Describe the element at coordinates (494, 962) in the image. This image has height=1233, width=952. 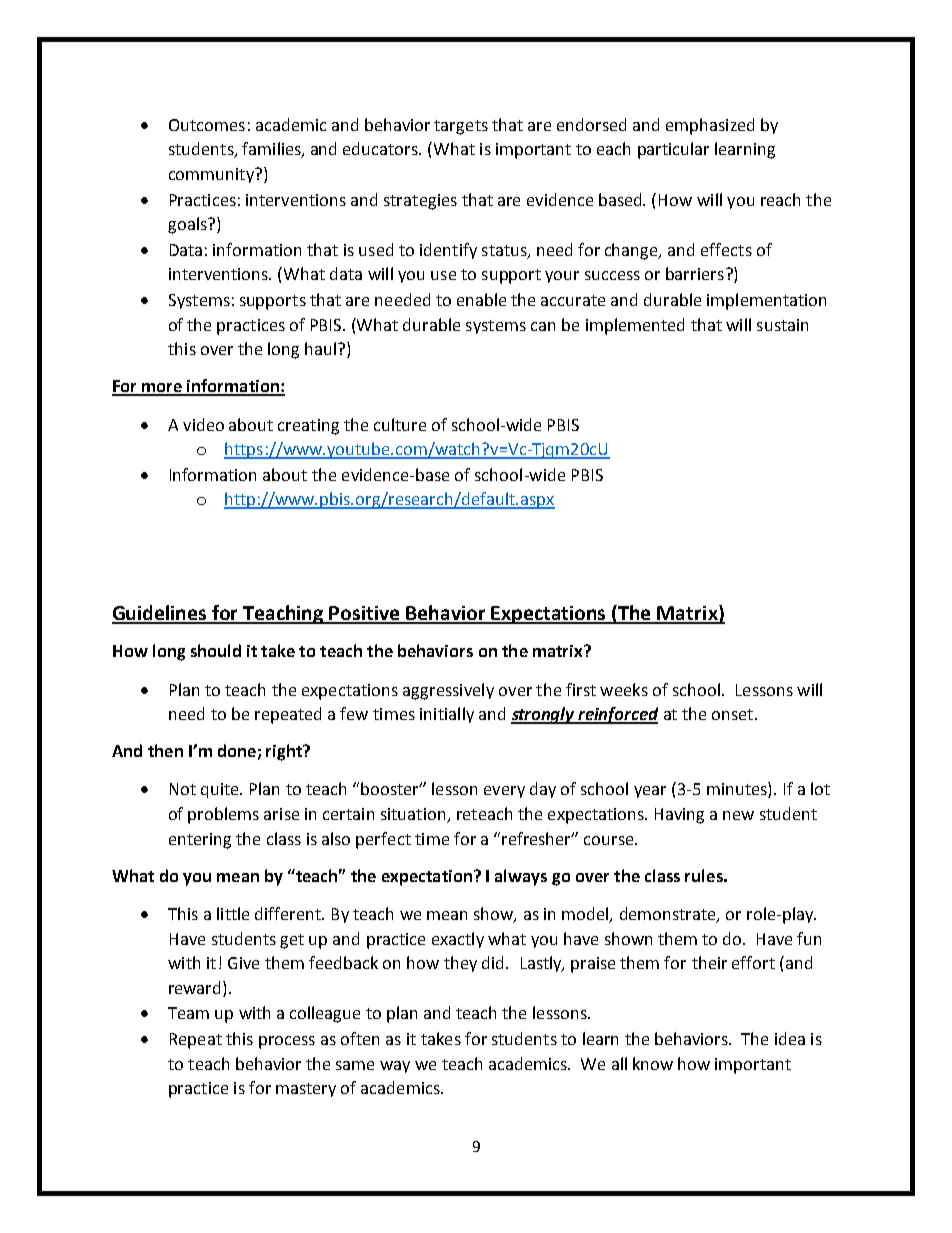
I see `did` at that location.
